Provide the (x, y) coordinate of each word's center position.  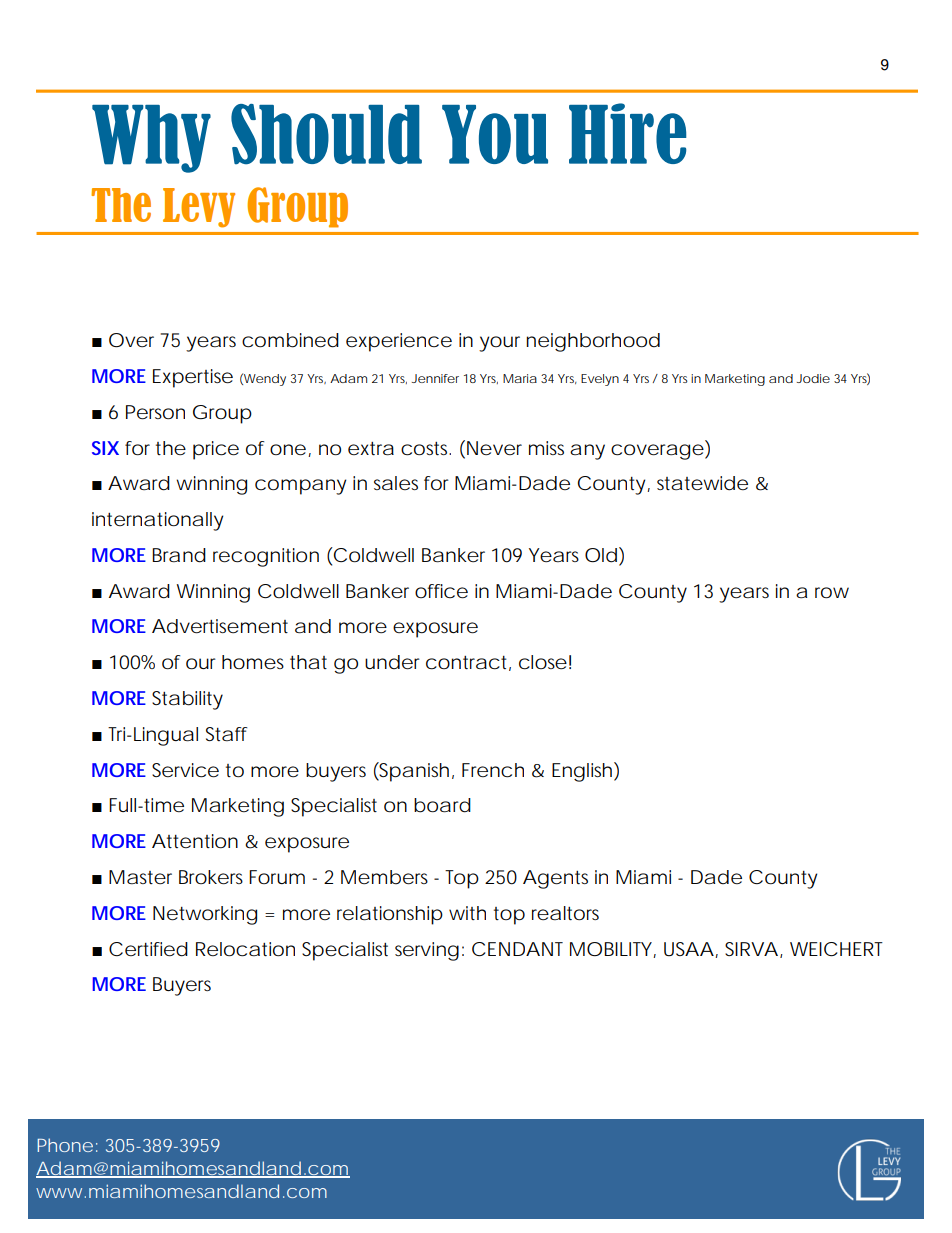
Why (151, 139)
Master (140, 877)
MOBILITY (612, 950)
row (832, 592)
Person (155, 412)
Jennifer (435, 378)
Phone (65, 1145)
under (392, 662)
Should (326, 134)
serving (427, 951)
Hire (628, 133)
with (467, 913)
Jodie (813, 378)
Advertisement (220, 626)
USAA (689, 949)
